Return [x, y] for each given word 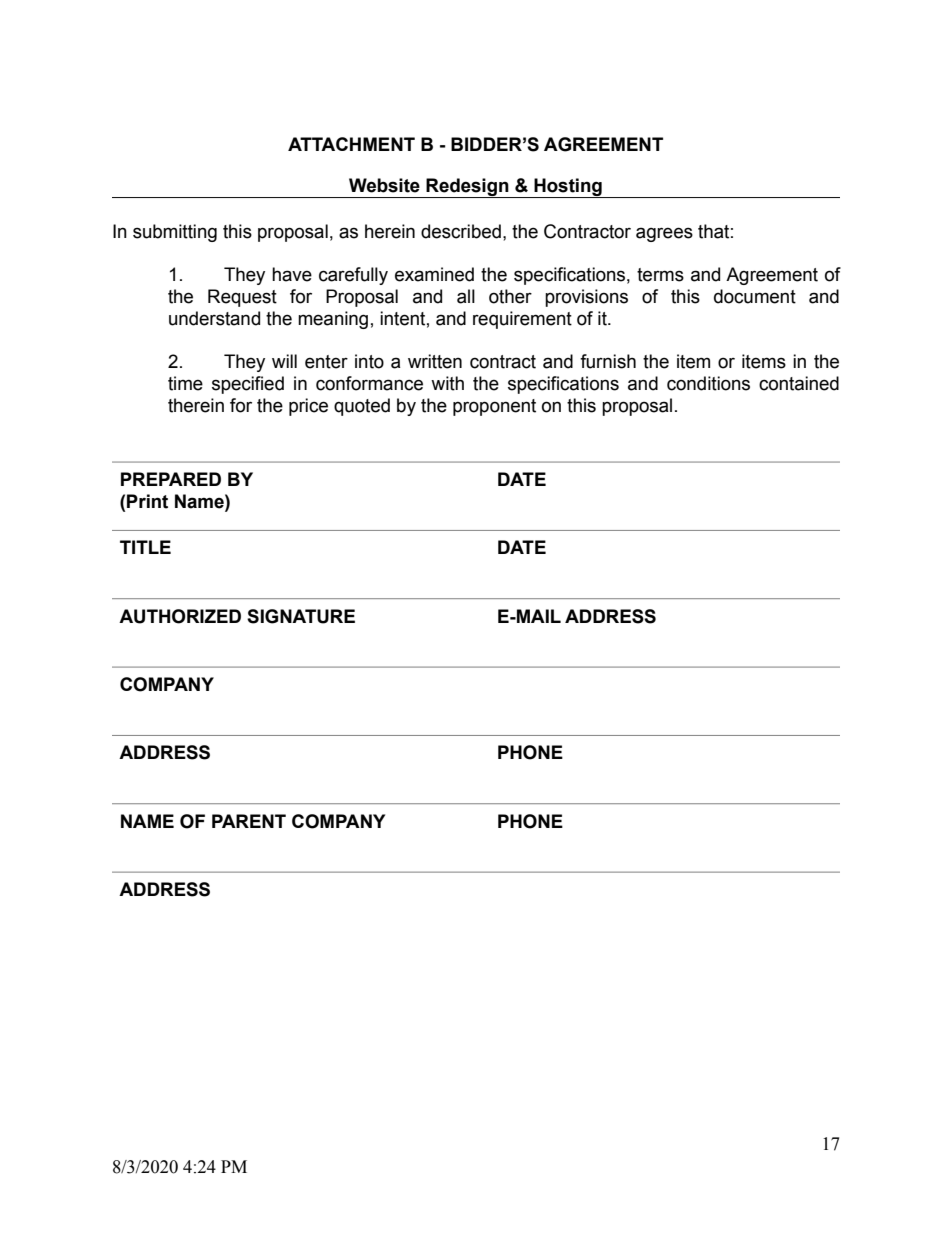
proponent [494, 407]
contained [799, 383]
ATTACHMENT [351, 144]
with [447, 383]
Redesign [467, 188]
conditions [708, 383]
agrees [664, 234]
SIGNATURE [301, 616]
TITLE [145, 547]
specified [248, 385]
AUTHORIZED [180, 616]
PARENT [249, 821]
